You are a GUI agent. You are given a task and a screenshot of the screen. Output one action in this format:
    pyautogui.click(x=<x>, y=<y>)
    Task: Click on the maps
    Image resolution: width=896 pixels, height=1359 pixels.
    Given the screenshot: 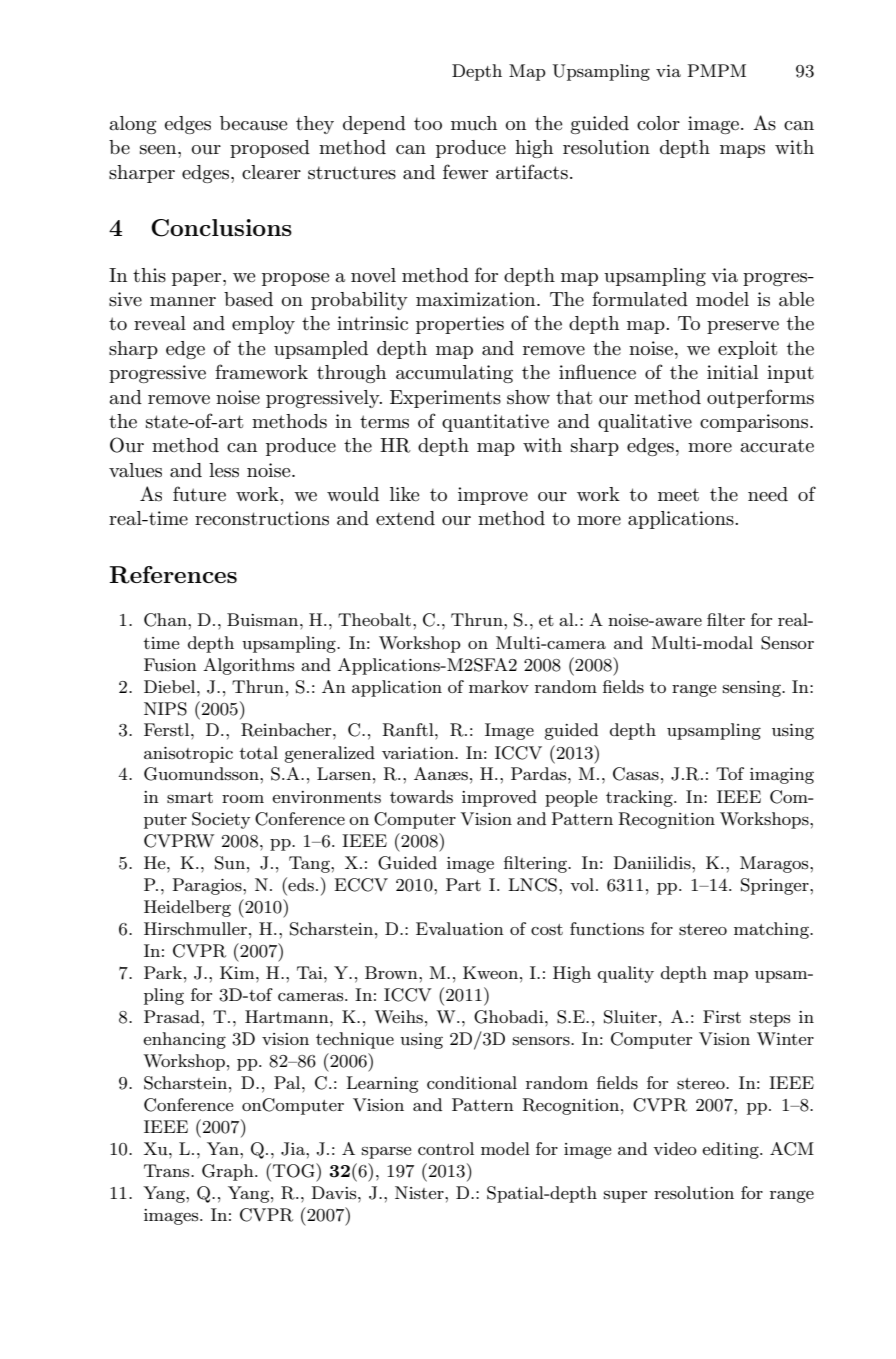 What is the action you would take?
    pyautogui.click(x=742, y=151)
